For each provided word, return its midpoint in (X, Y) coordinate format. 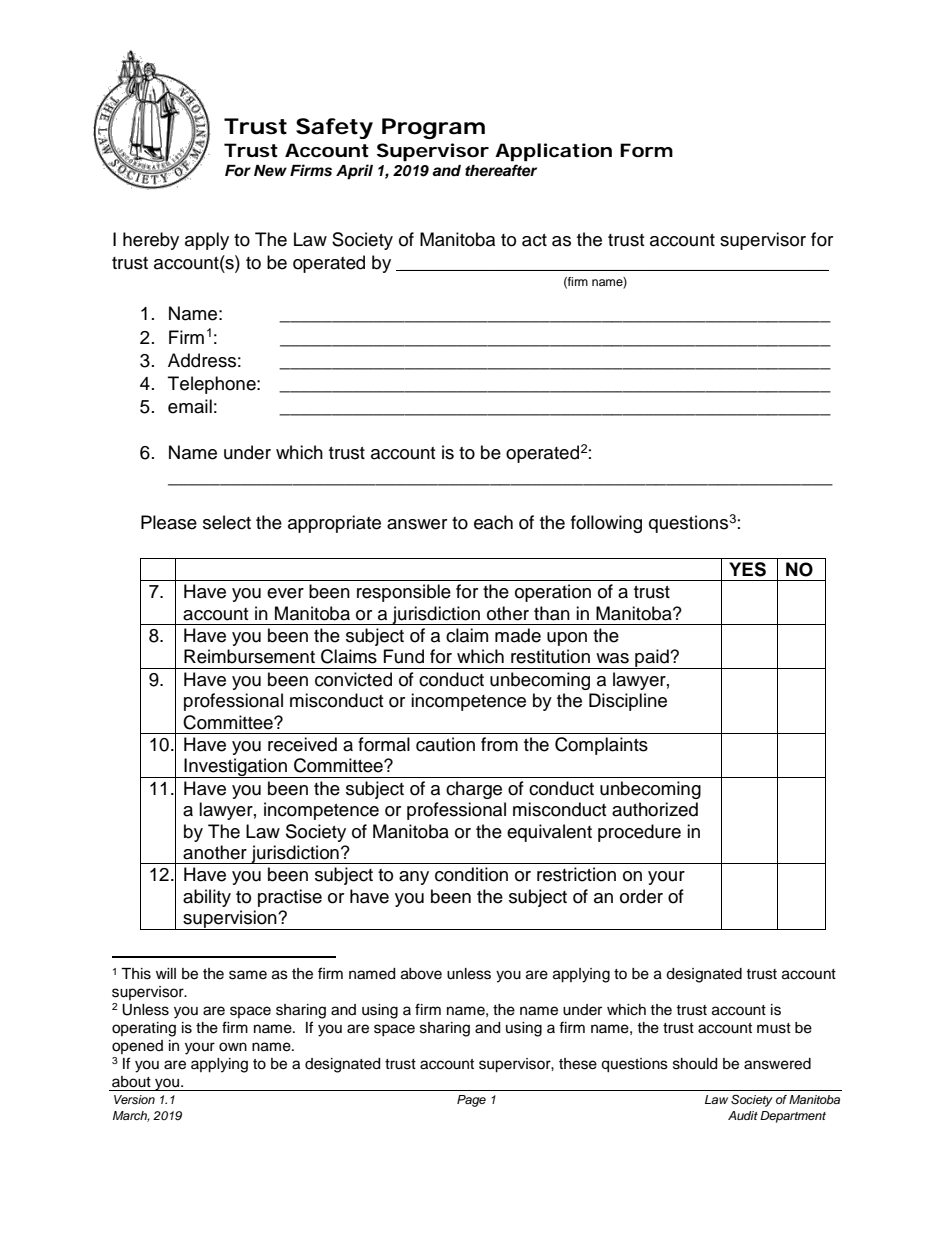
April (354, 172)
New (270, 171)
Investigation (236, 768)
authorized (655, 809)
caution (445, 744)
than (552, 613)
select (227, 522)
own (233, 1047)
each (493, 522)
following (606, 524)
